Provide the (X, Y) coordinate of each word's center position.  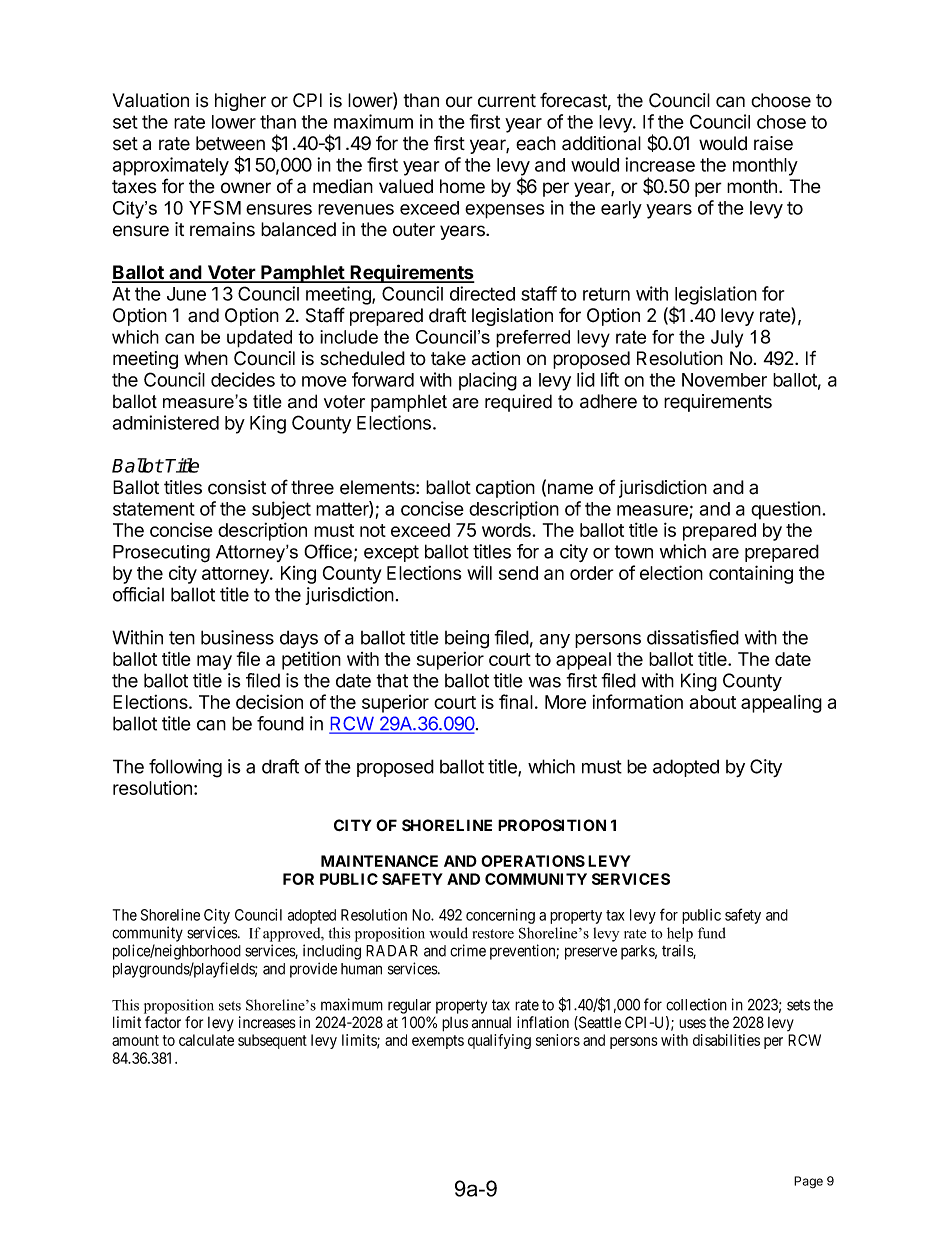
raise (773, 143)
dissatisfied (693, 637)
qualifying (499, 1041)
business (237, 637)
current (507, 101)
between (230, 143)
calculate (206, 1040)
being (467, 639)
